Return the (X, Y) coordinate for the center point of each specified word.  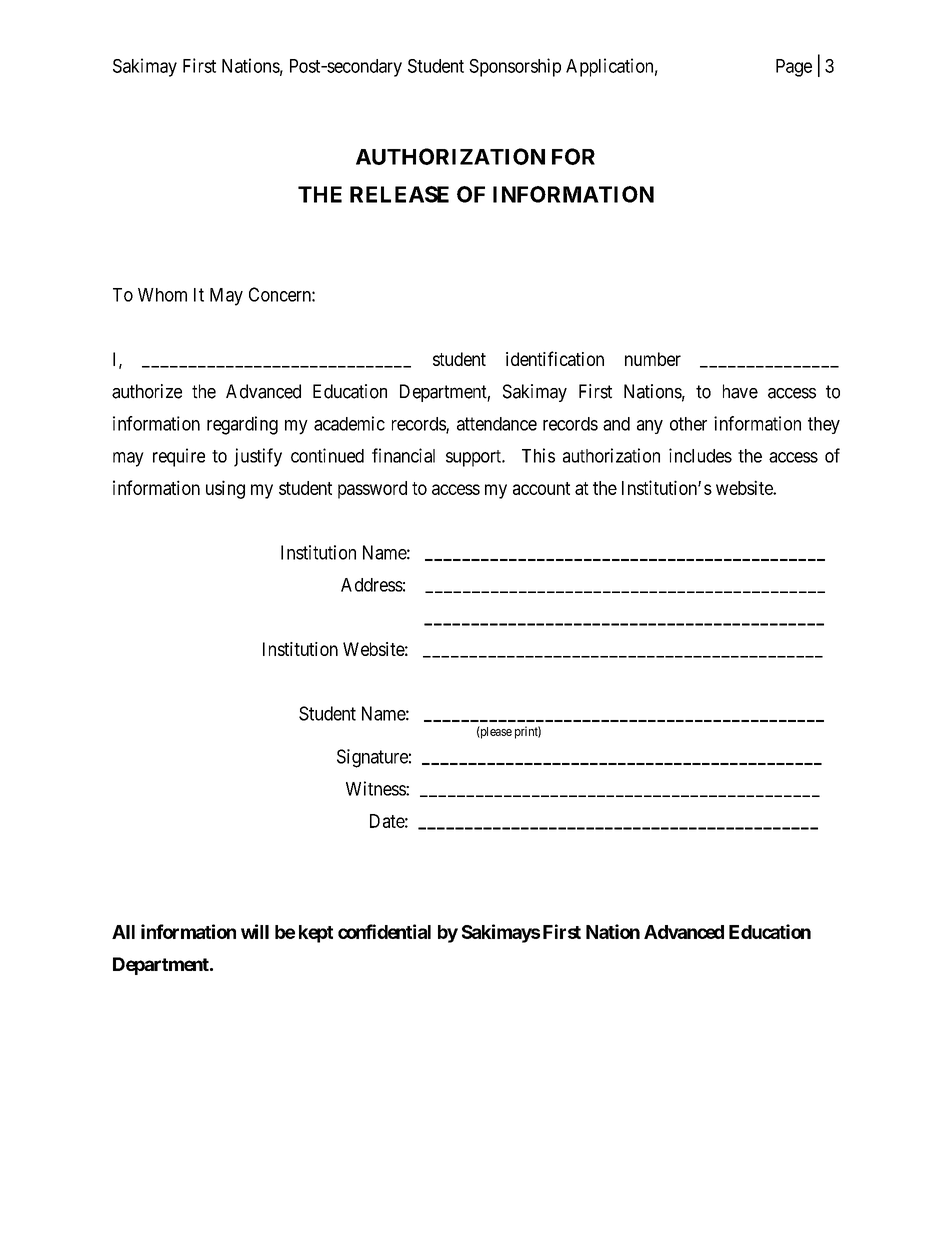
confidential (384, 931)
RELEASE (399, 194)
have (740, 391)
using (225, 489)
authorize (147, 391)
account (541, 488)
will (255, 931)
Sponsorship (515, 67)
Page (794, 68)
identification (555, 358)
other (688, 424)
